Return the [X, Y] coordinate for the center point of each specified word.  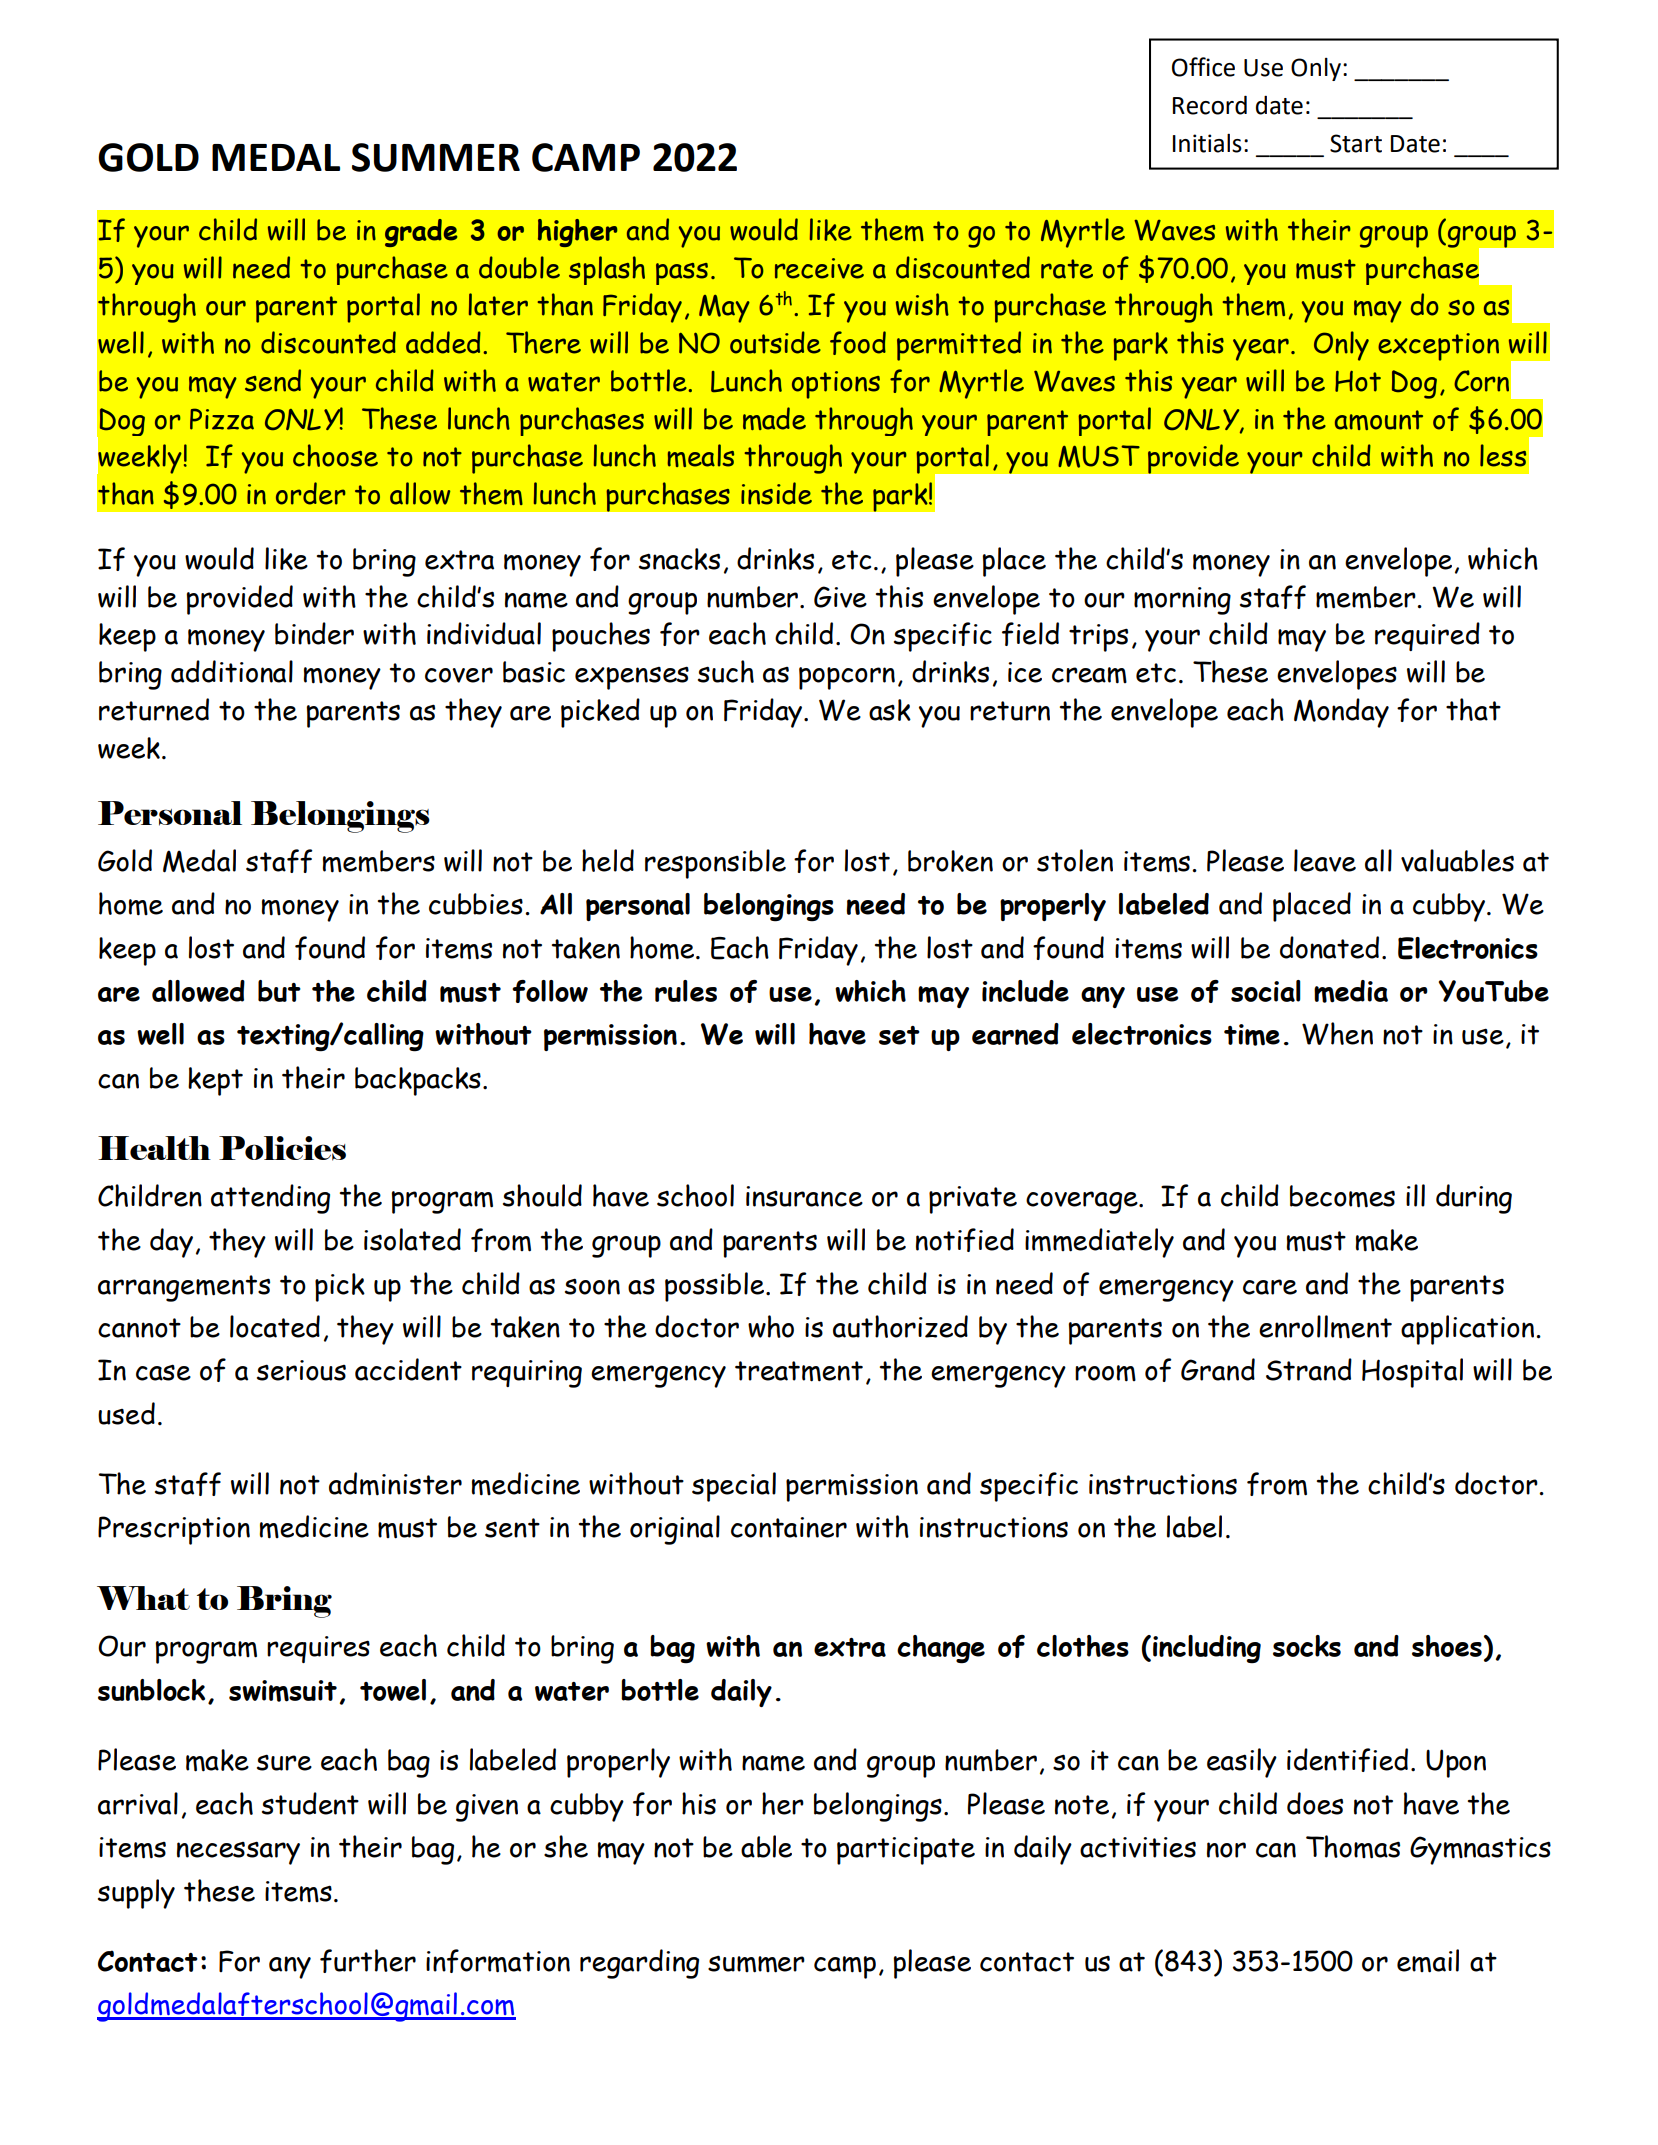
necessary [238, 1853]
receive [819, 268]
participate [906, 1851]
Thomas [1353, 1847]
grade [421, 233]
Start [1356, 143]
